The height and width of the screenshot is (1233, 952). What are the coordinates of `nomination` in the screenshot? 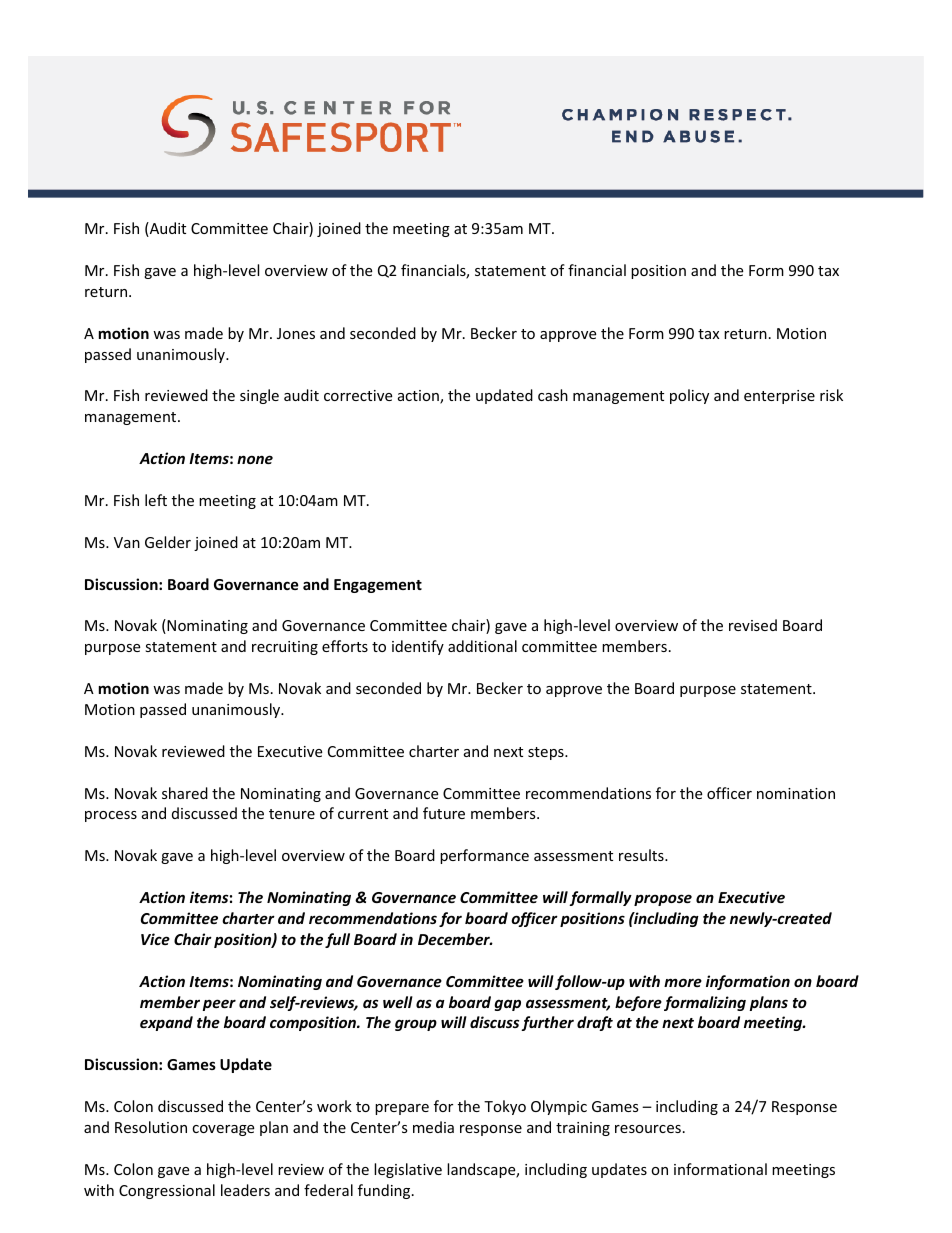 It's located at (796, 793).
